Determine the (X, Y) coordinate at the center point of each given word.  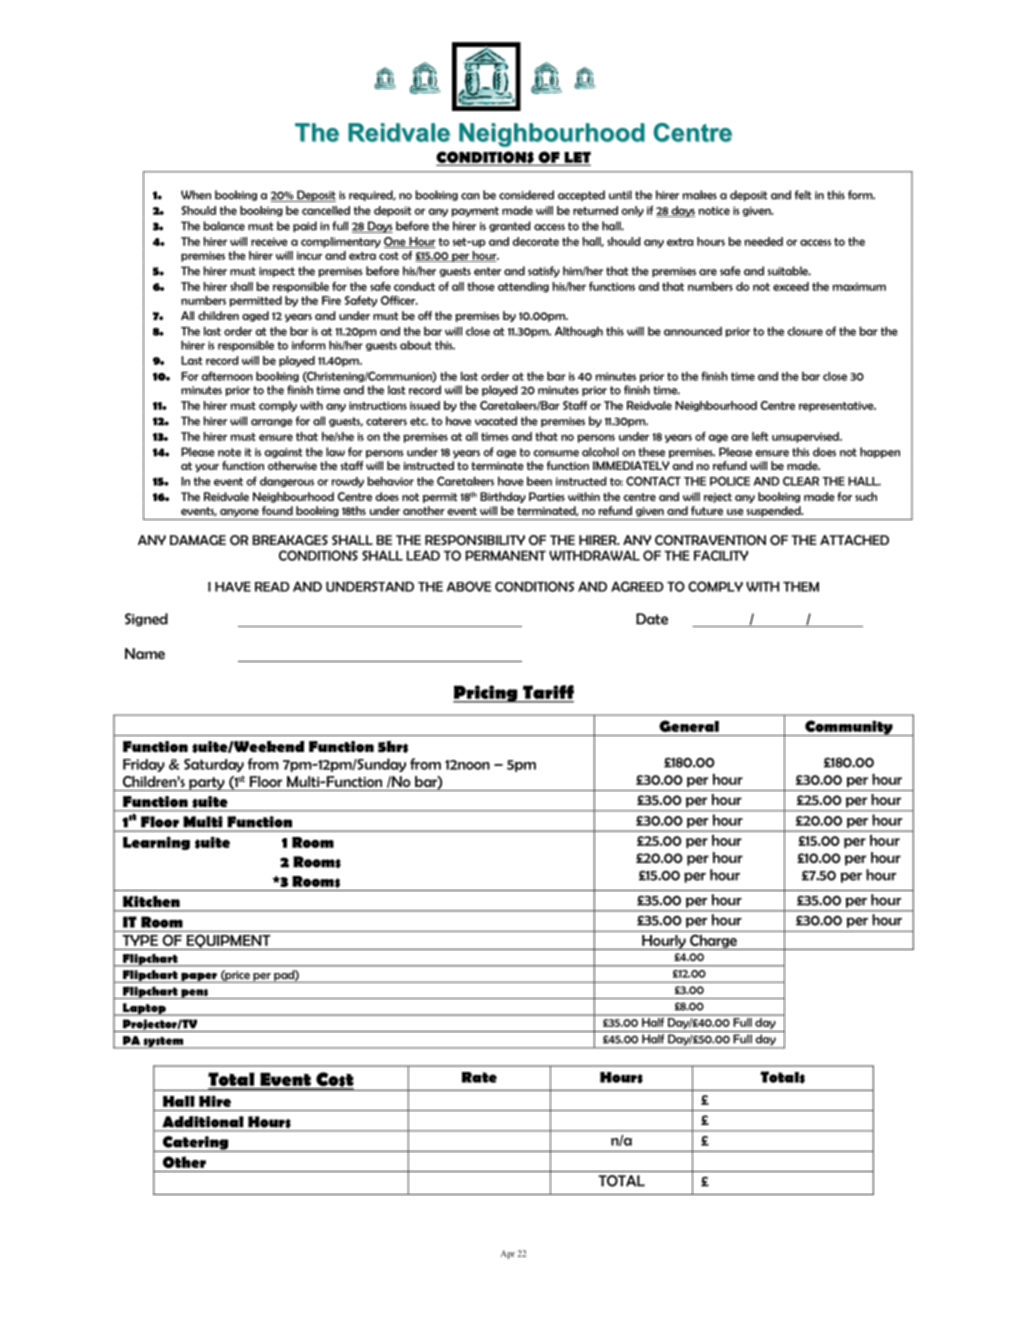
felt (803, 195)
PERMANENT (505, 555)
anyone (239, 513)
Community (849, 728)
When (196, 195)
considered (526, 195)
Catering (195, 1144)
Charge (713, 942)
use (735, 512)
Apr (507, 1254)
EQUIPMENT (228, 942)
